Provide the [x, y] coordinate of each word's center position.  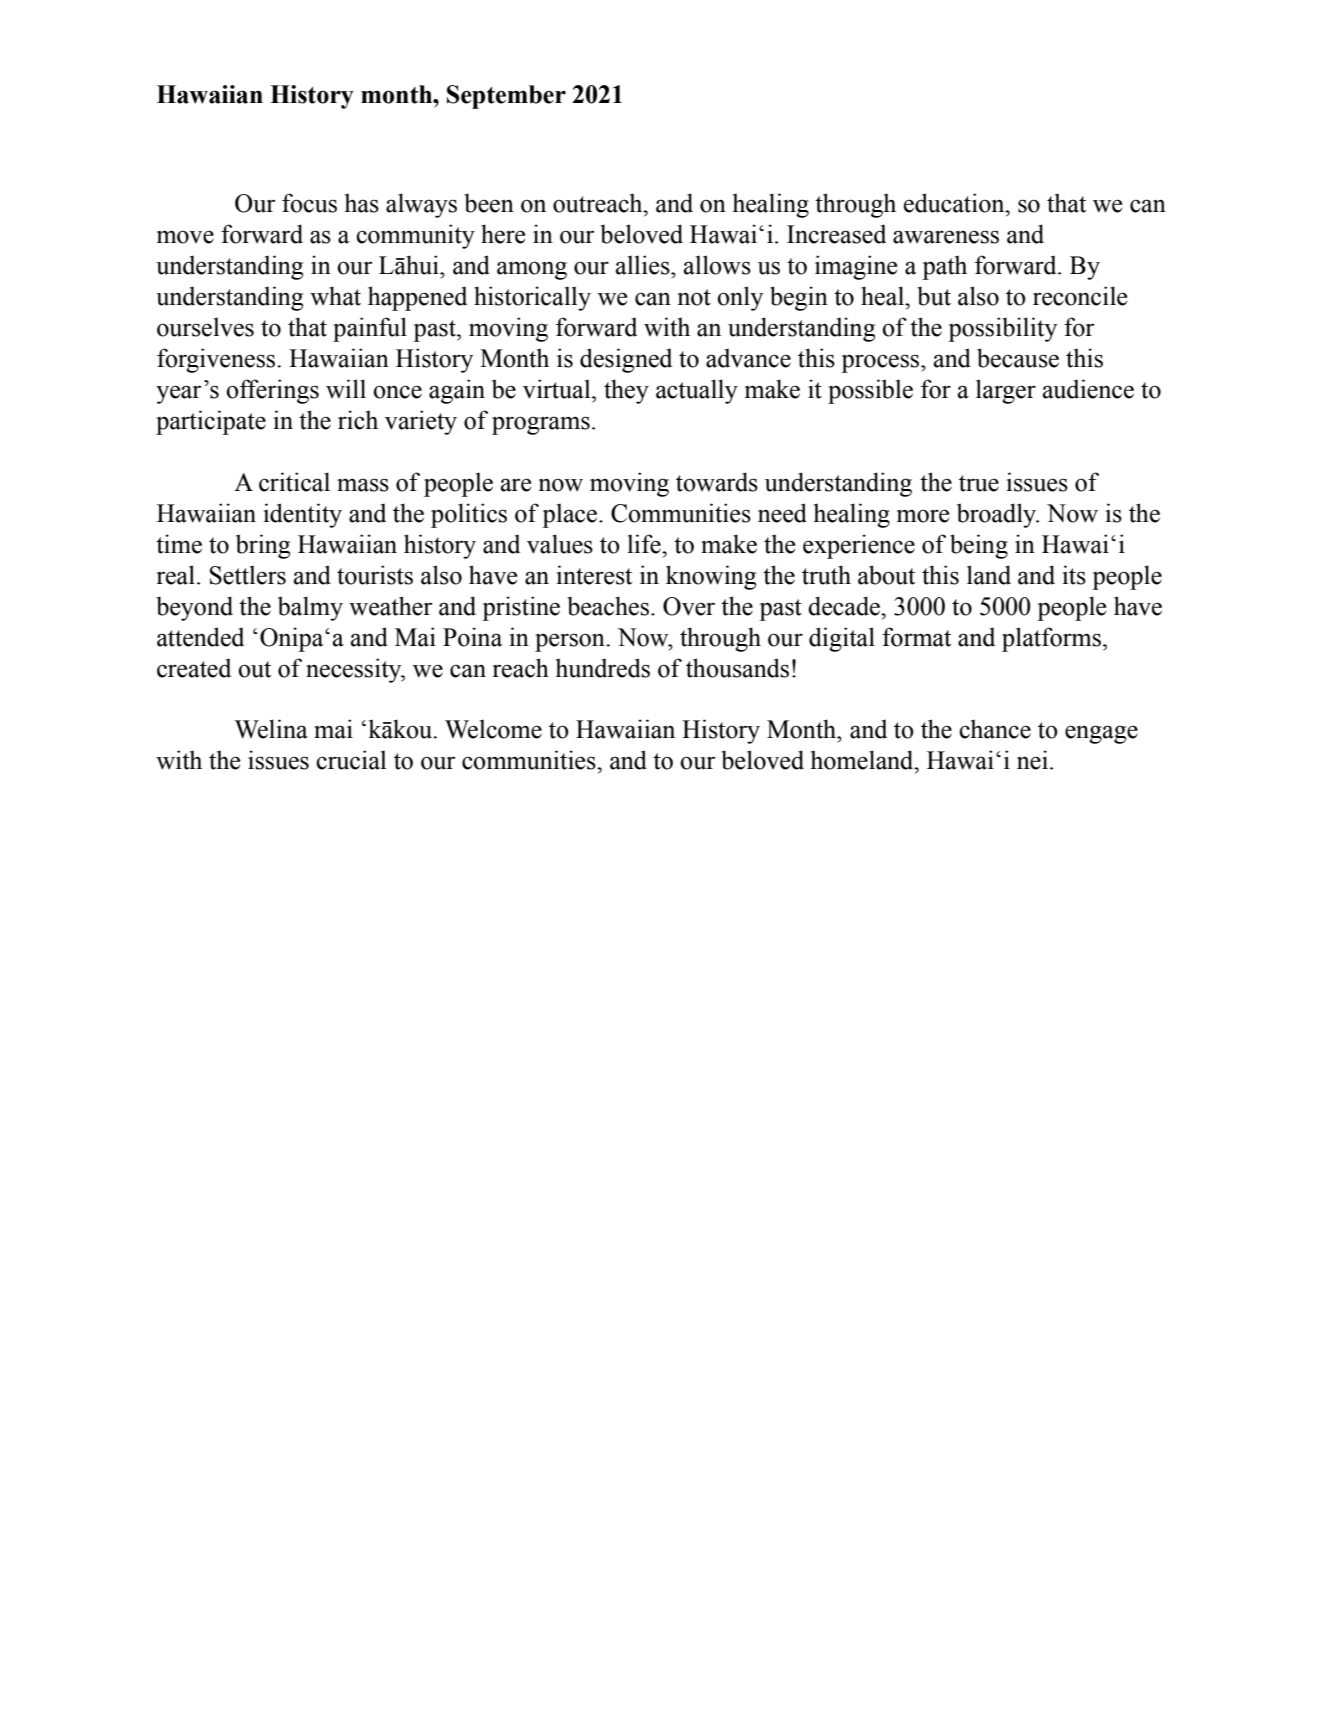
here [503, 234]
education [955, 203]
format [916, 637]
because [1018, 358]
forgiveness [217, 360]
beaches [608, 606]
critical [294, 482]
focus [309, 203]
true [979, 483]
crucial [351, 760]
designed [626, 360]
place [569, 515]
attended [200, 637]
